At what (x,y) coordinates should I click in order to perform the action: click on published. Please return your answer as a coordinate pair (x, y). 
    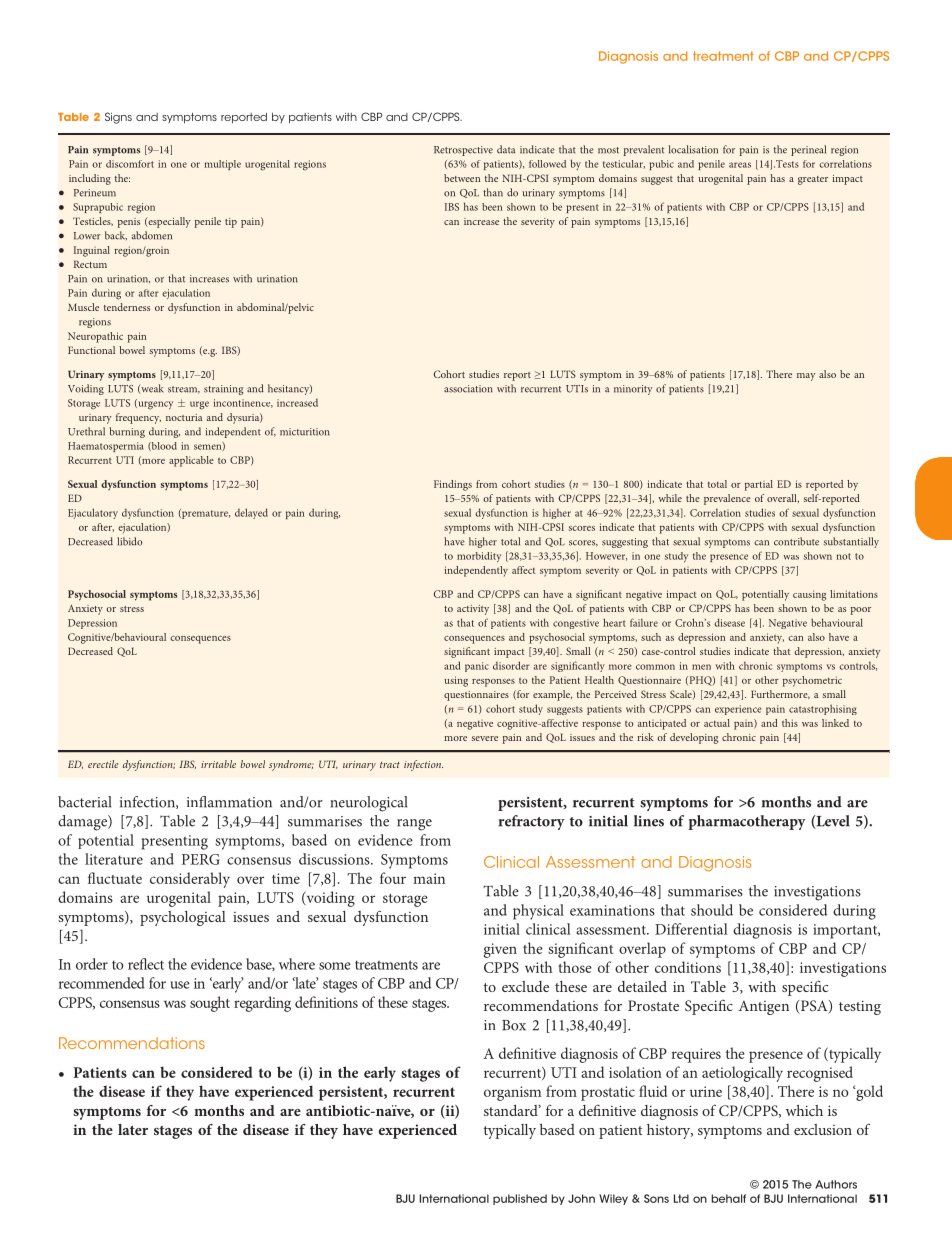
    Looking at the image, I should click on (520, 1199).
